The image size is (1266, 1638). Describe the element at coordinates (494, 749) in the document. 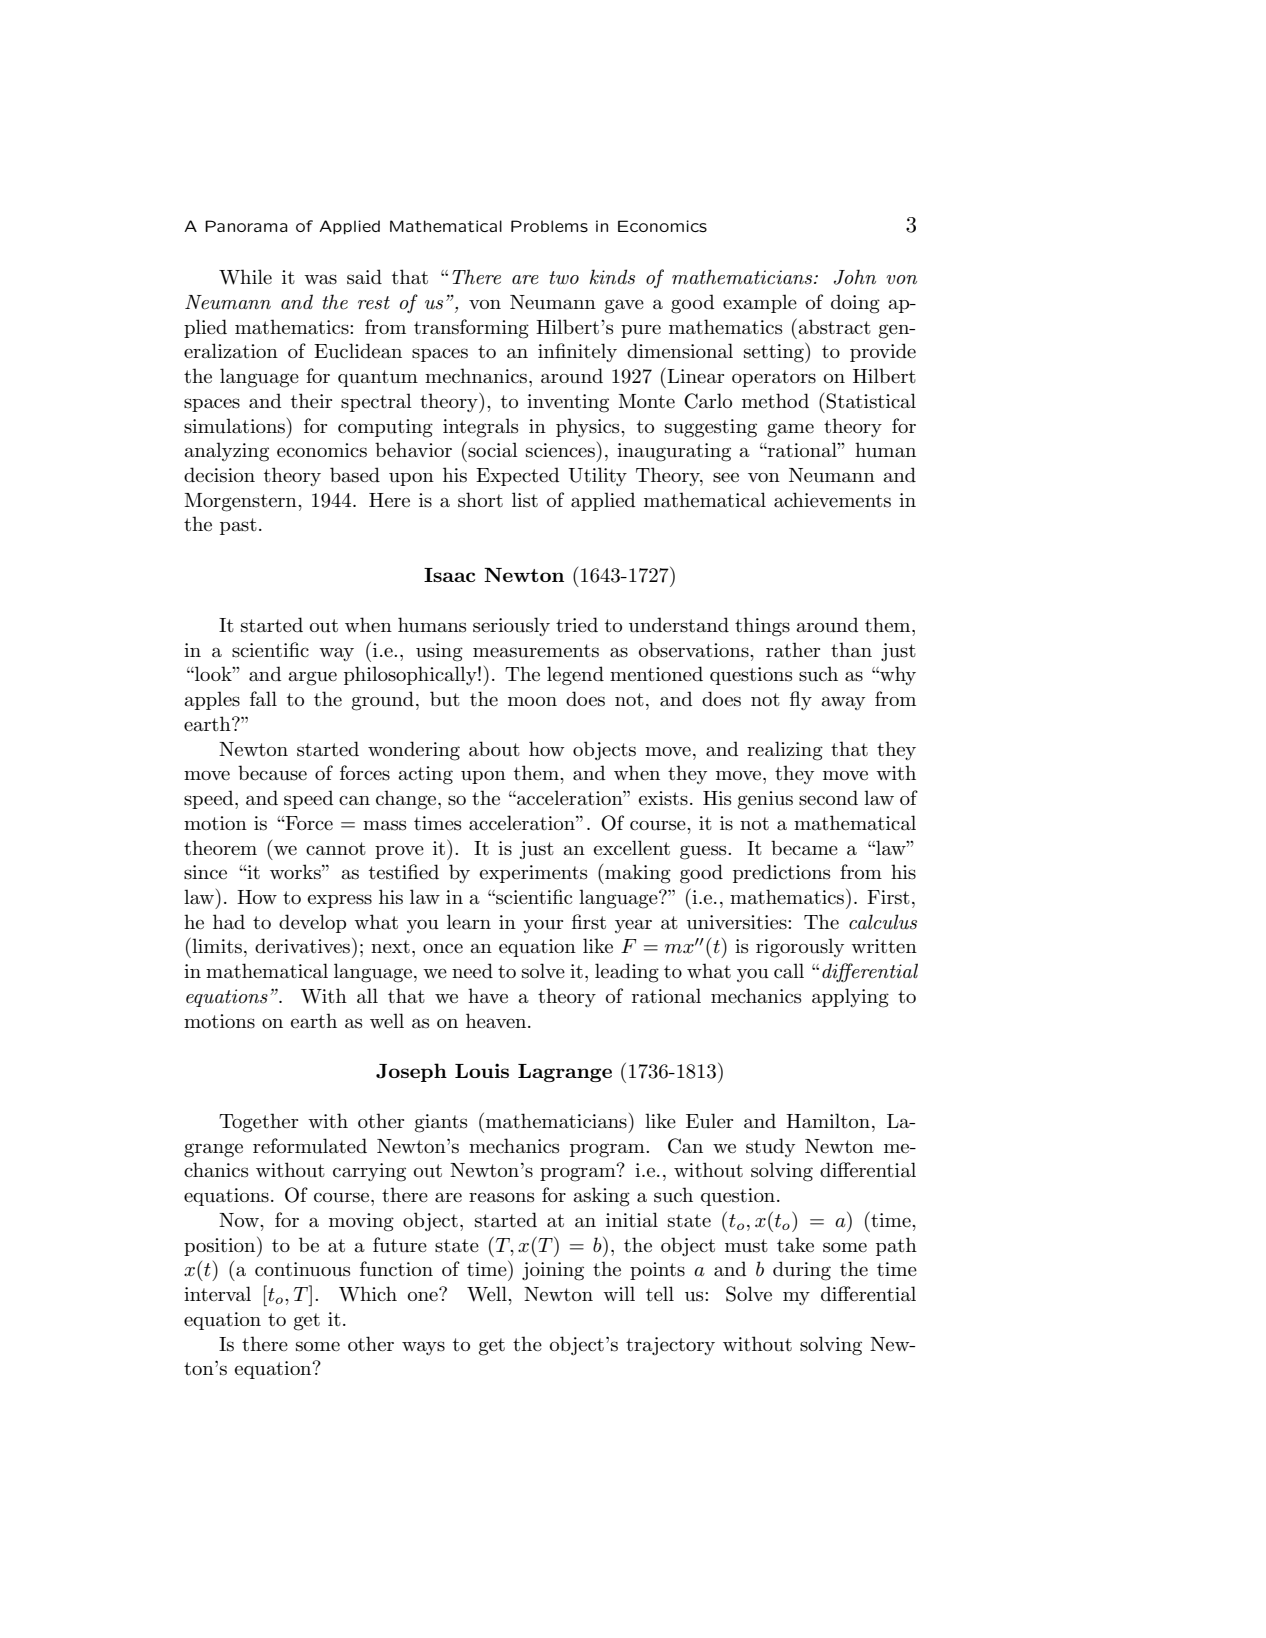

I see `about` at that location.
